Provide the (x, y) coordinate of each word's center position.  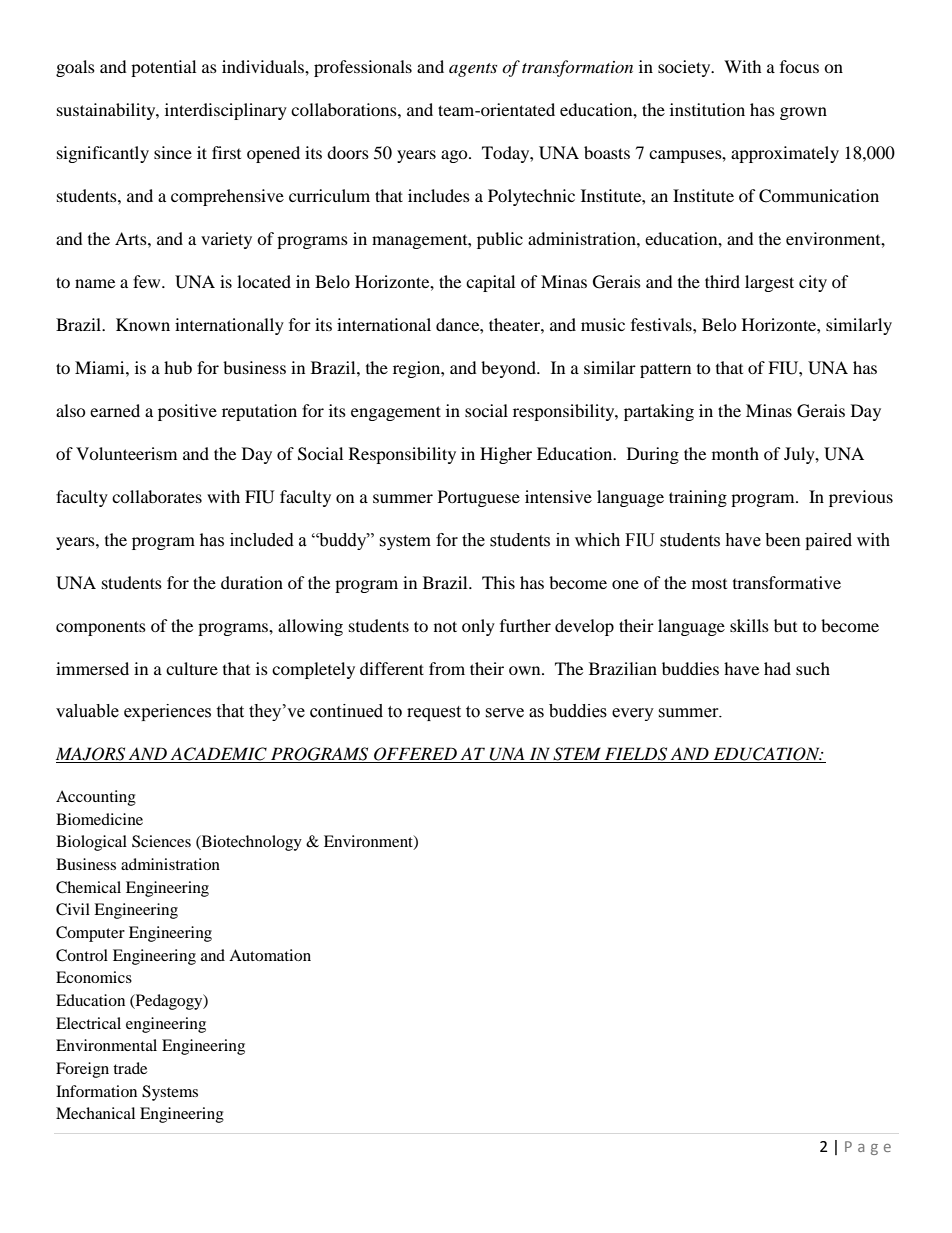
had (777, 668)
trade (130, 1068)
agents (473, 70)
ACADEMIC (219, 755)
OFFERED (415, 755)
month (735, 453)
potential (163, 68)
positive (187, 412)
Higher (506, 455)
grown (803, 113)
